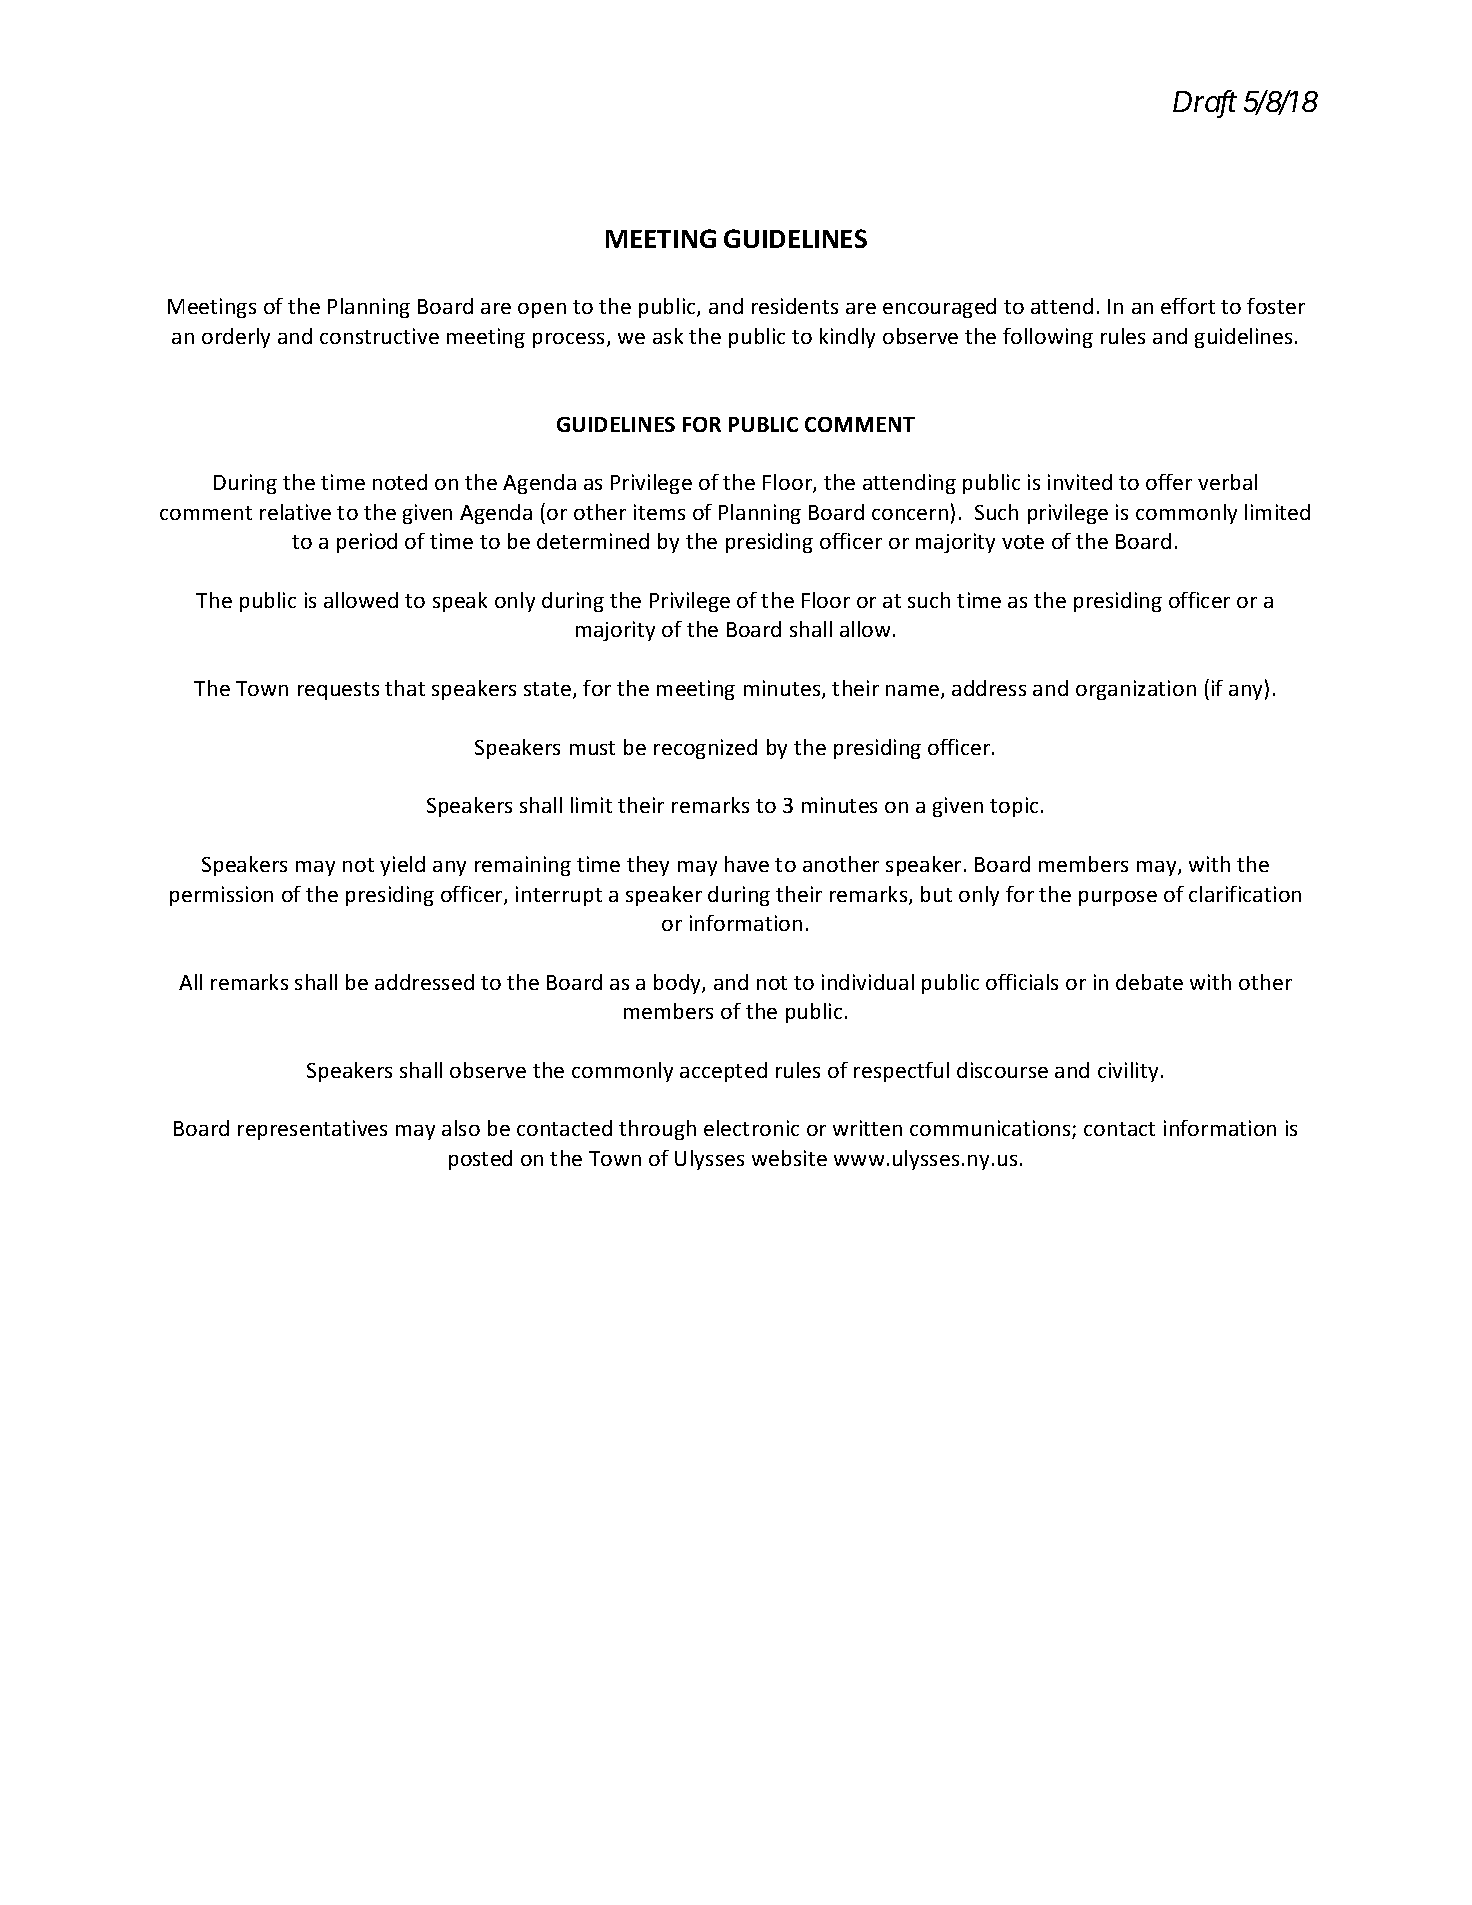 The width and height of the image is (1472, 1905). I want to click on yield, so click(402, 866).
